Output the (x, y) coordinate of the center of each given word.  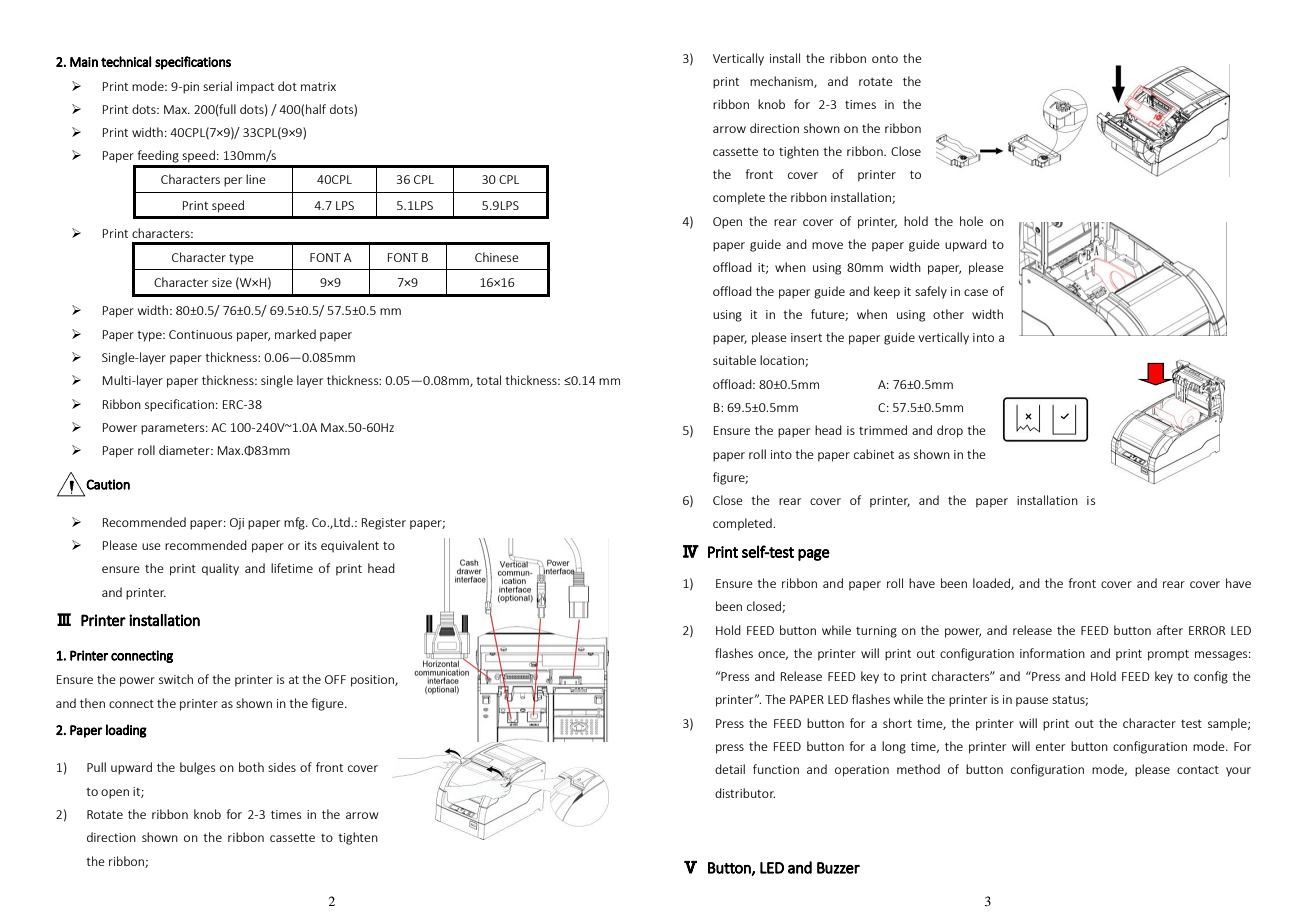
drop (950, 431)
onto (885, 59)
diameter (185, 450)
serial (217, 86)
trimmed (883, 430)
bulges (197, 768)
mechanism (782, 82)
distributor (745, 793)
